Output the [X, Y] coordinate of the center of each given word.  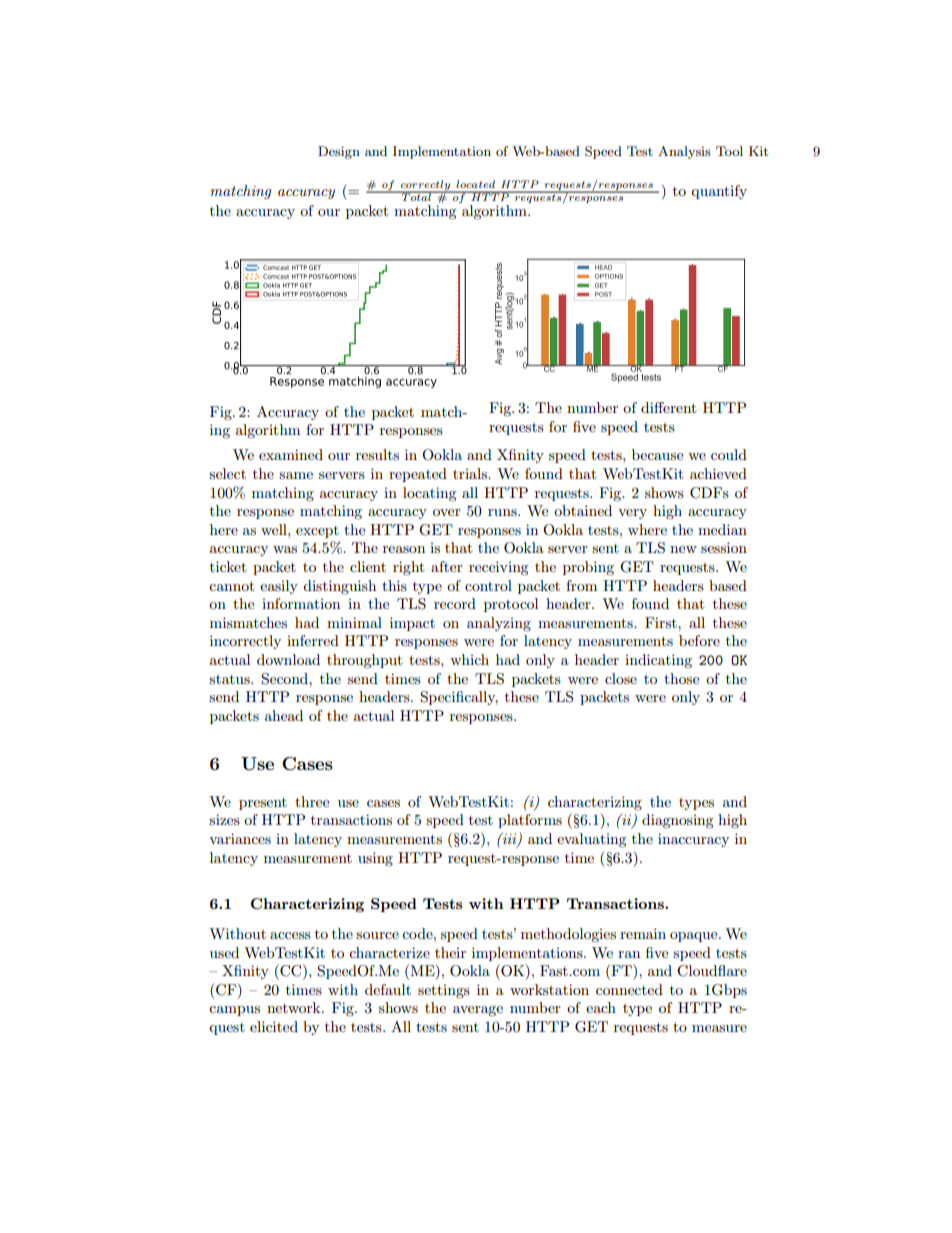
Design [339, 152]
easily [279, 587]
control [488, 585]
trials [471, 473]
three [312, 801]
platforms [530, 821]
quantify [719, 192]
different [668, 407]
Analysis [684, 152]
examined [291, 454]
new [683, 549]
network [295, 1007]
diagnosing [678, 821]
